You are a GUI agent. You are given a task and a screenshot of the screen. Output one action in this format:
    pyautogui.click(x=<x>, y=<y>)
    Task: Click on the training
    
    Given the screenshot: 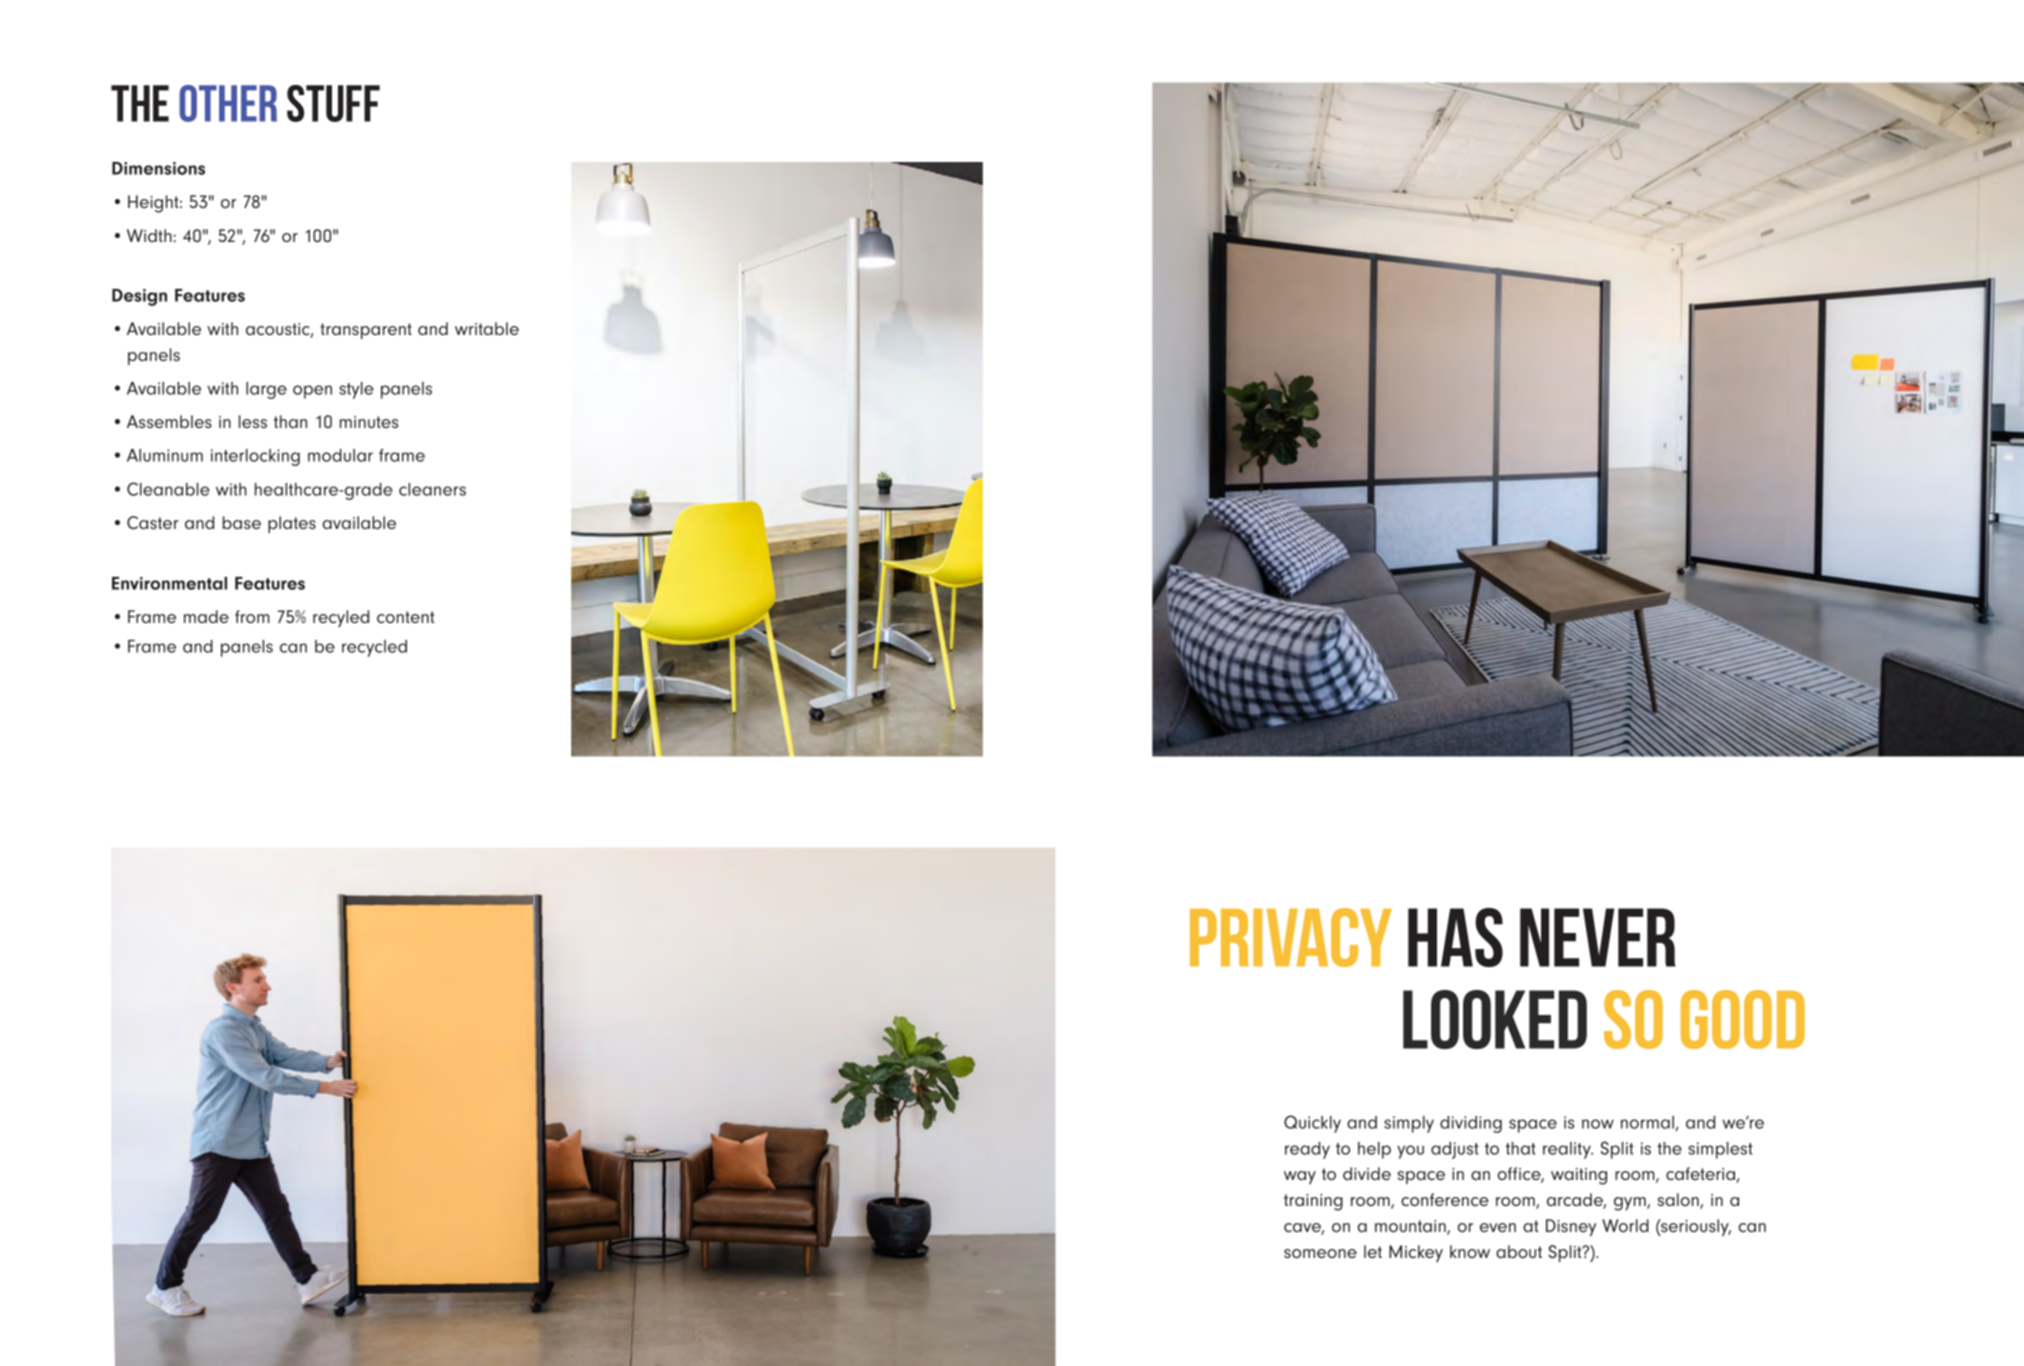 What is the action you would take?
    pyautogui.click(x=1313, y=1202)
